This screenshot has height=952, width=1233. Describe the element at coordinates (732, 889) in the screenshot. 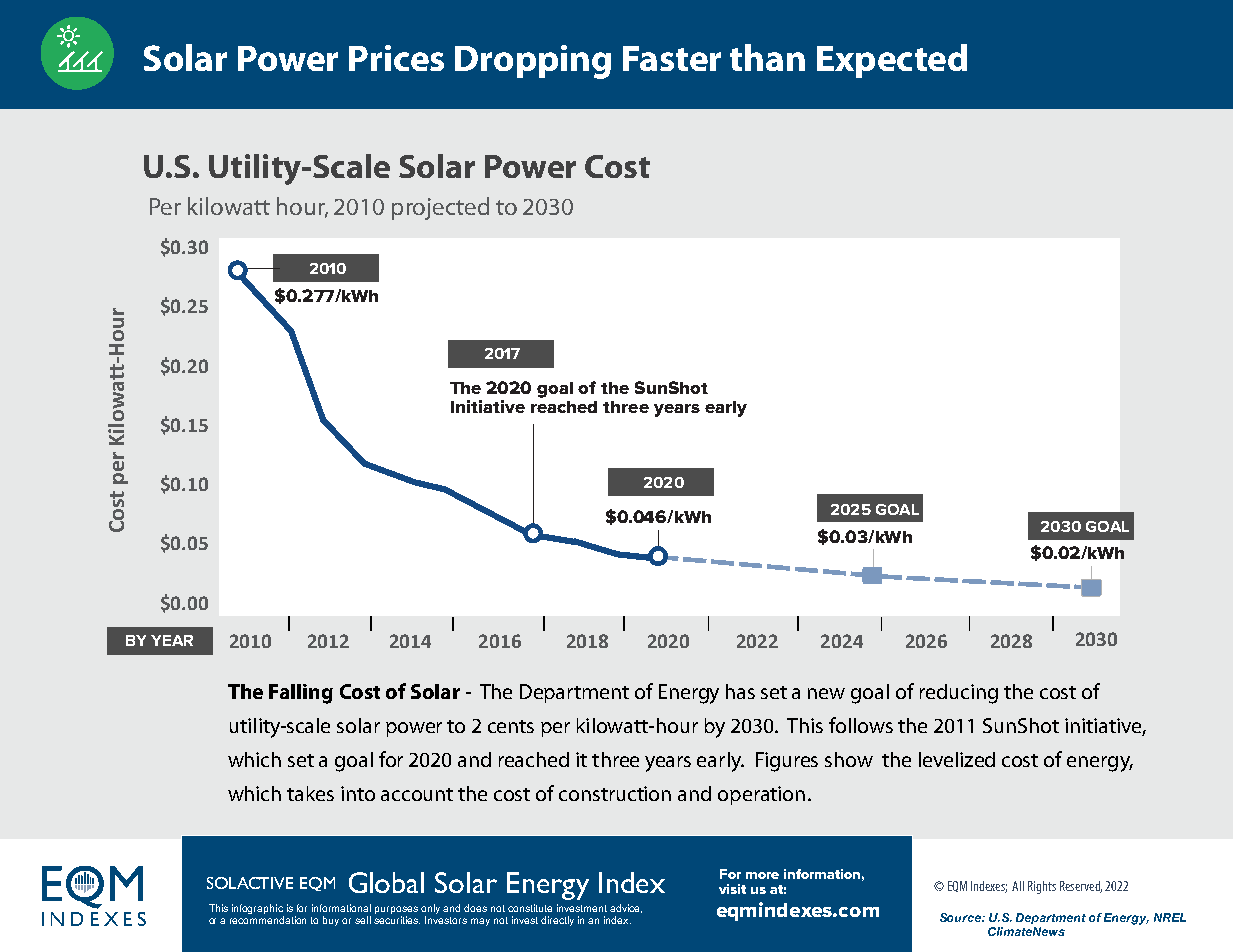

I see `visit` at that location.
